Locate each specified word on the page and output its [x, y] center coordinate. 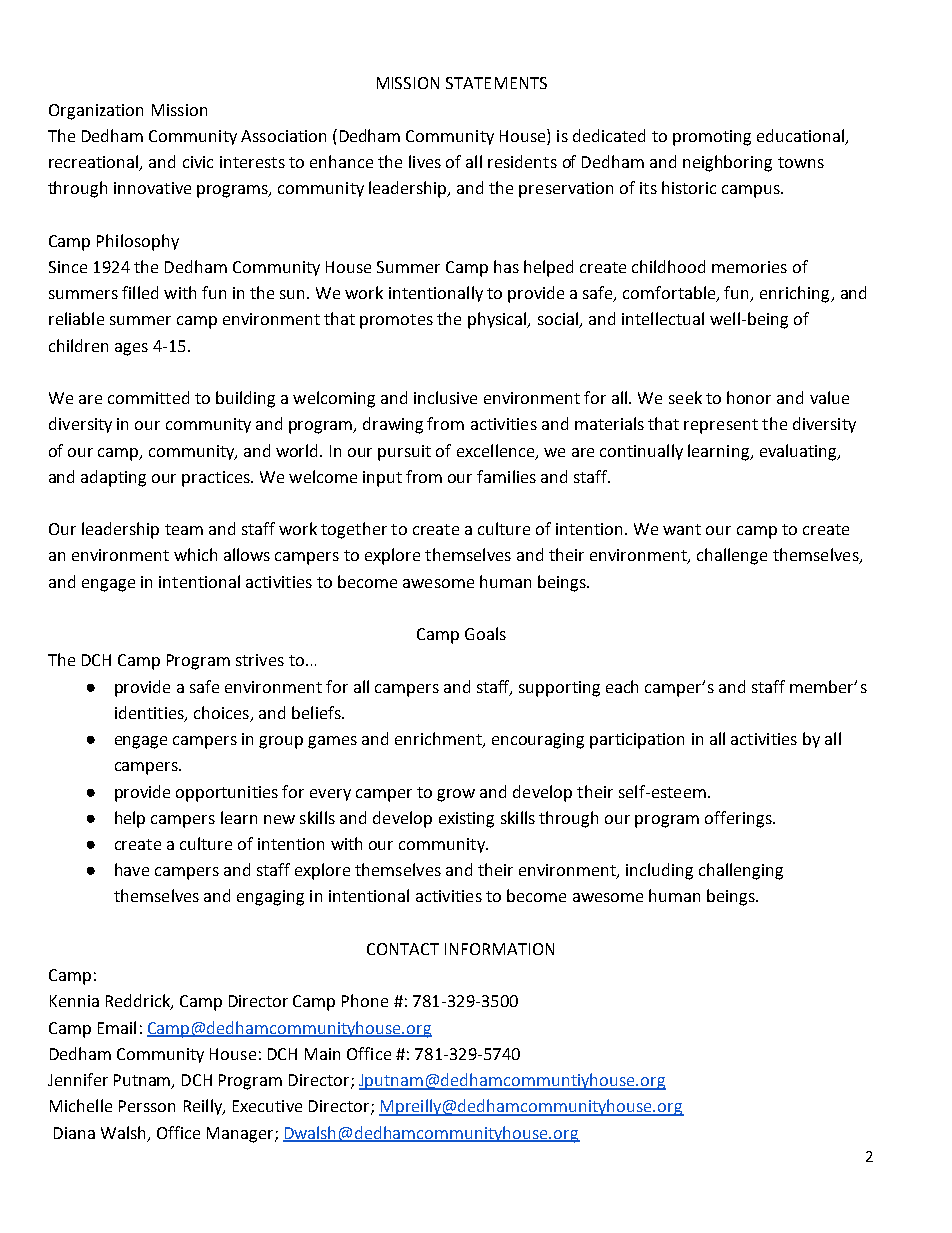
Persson [147, 1106]
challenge [732, 556]
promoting [712, 138]
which [195, 554]
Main [322, 1054]
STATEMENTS [496, 83]
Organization [96, 112]
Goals [485, 633]
